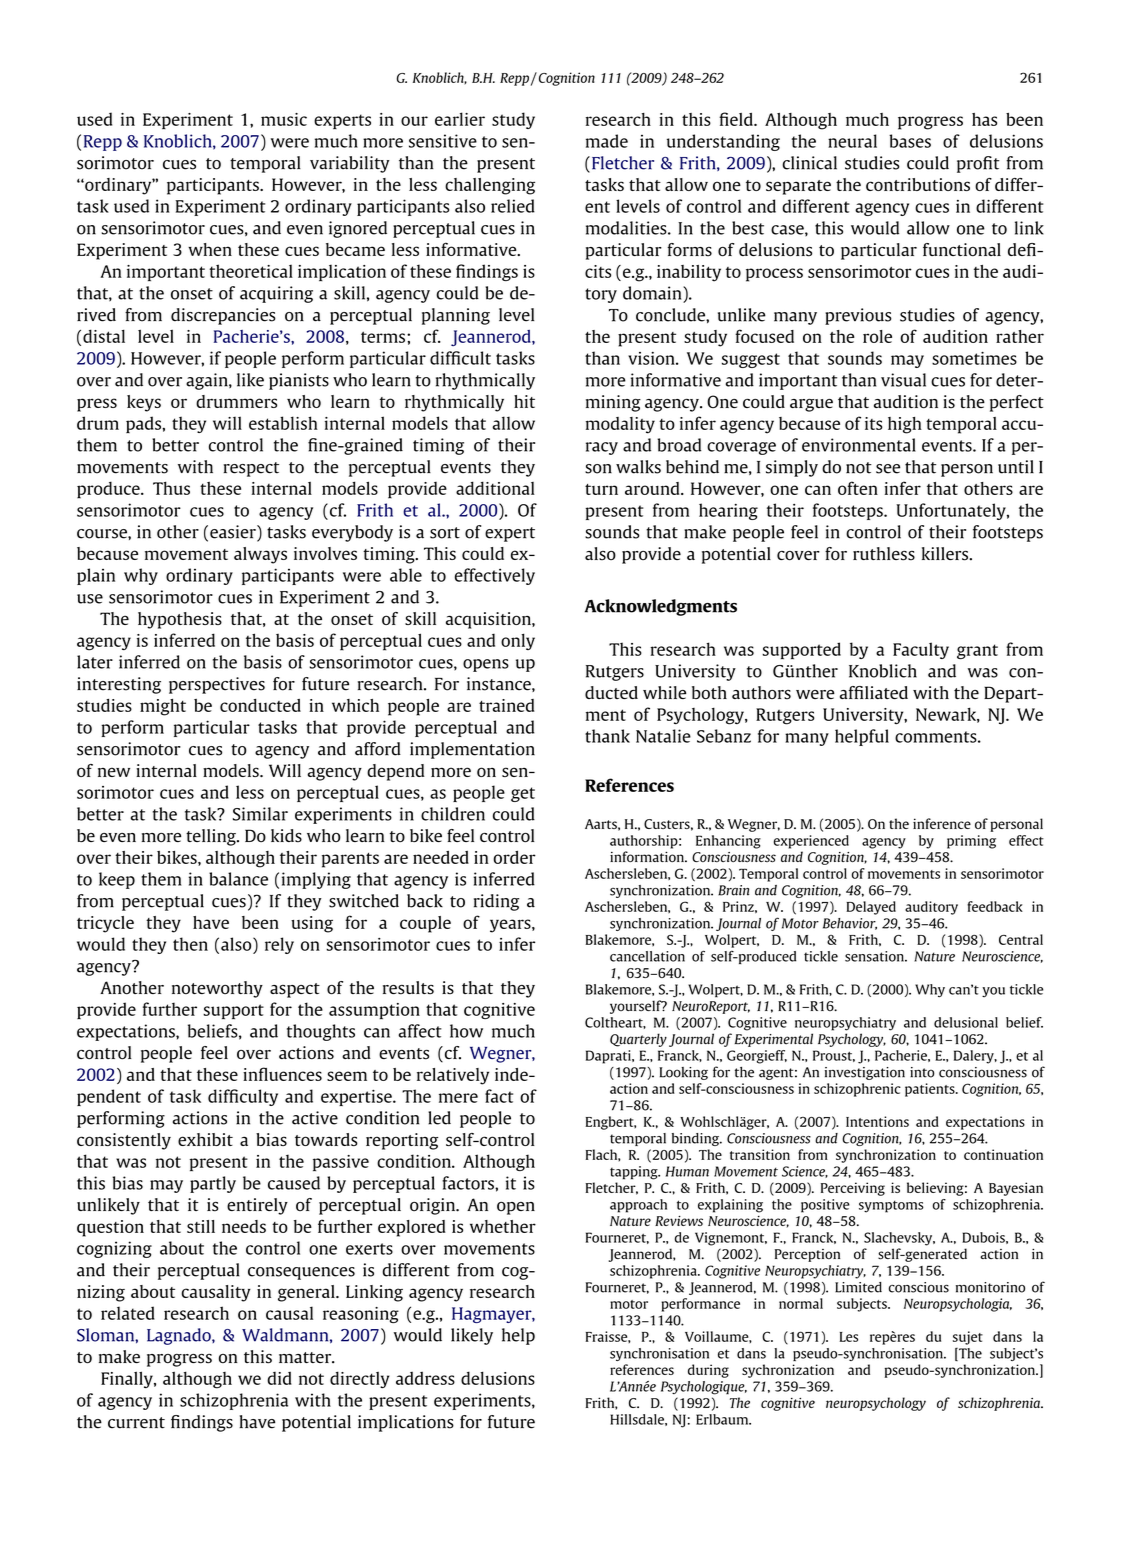  Describe the element at coordinates (946, 554) in the document. I see `killers` at that location.
